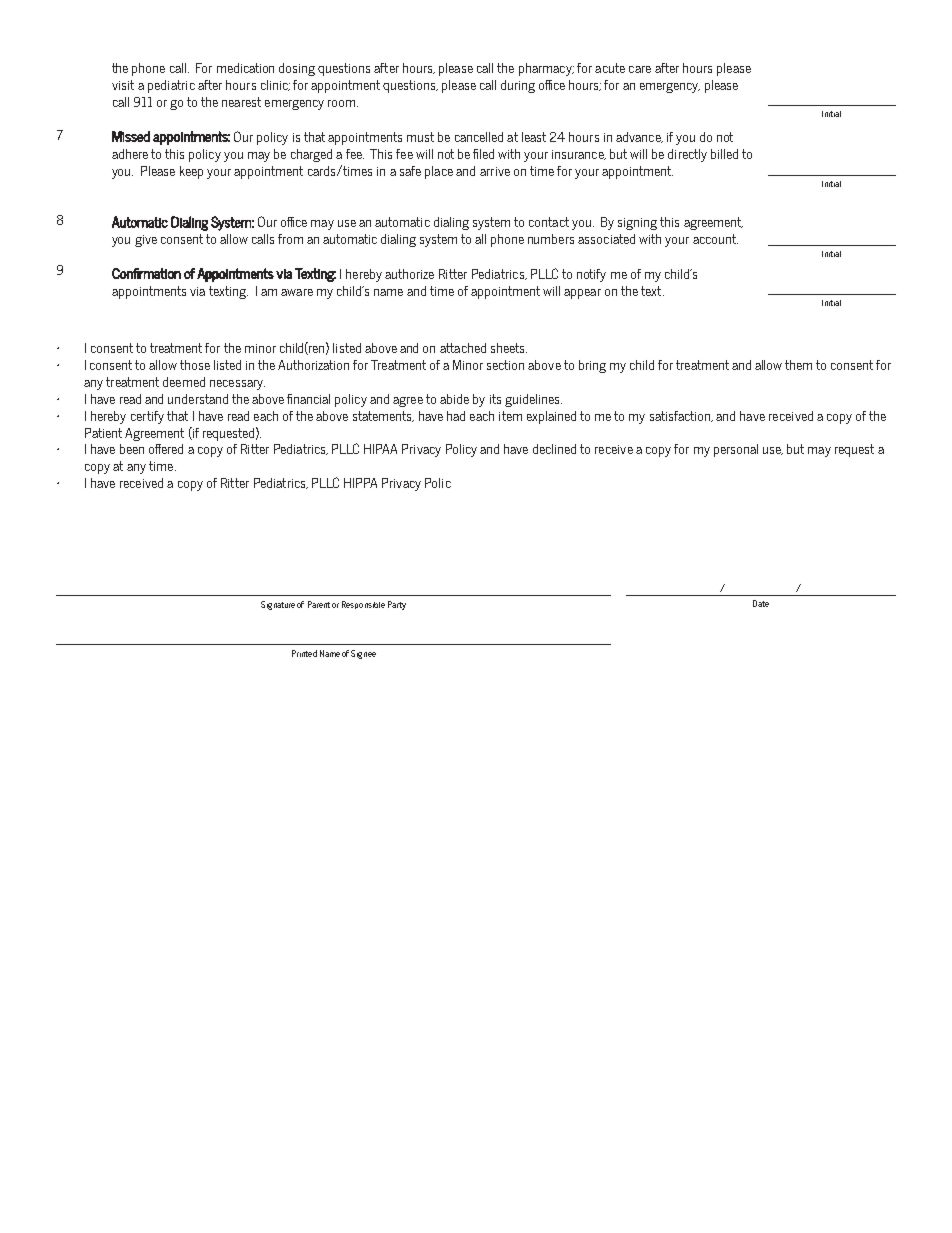 This screenshot has height=1233, width=952. I want to click on during, so click(518, 86).
